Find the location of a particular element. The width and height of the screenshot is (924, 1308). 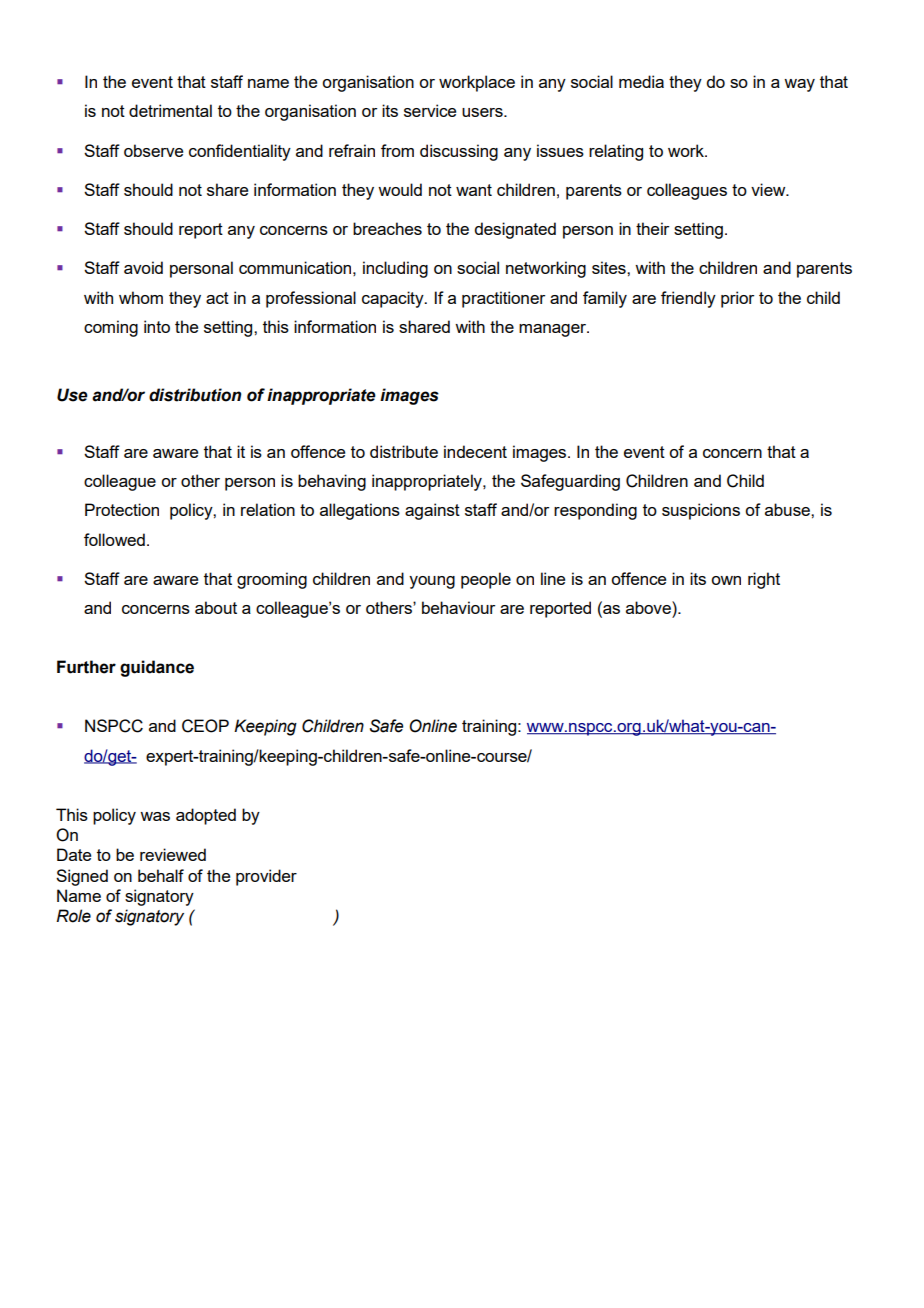

provider is located at coordinates (266, 877).
